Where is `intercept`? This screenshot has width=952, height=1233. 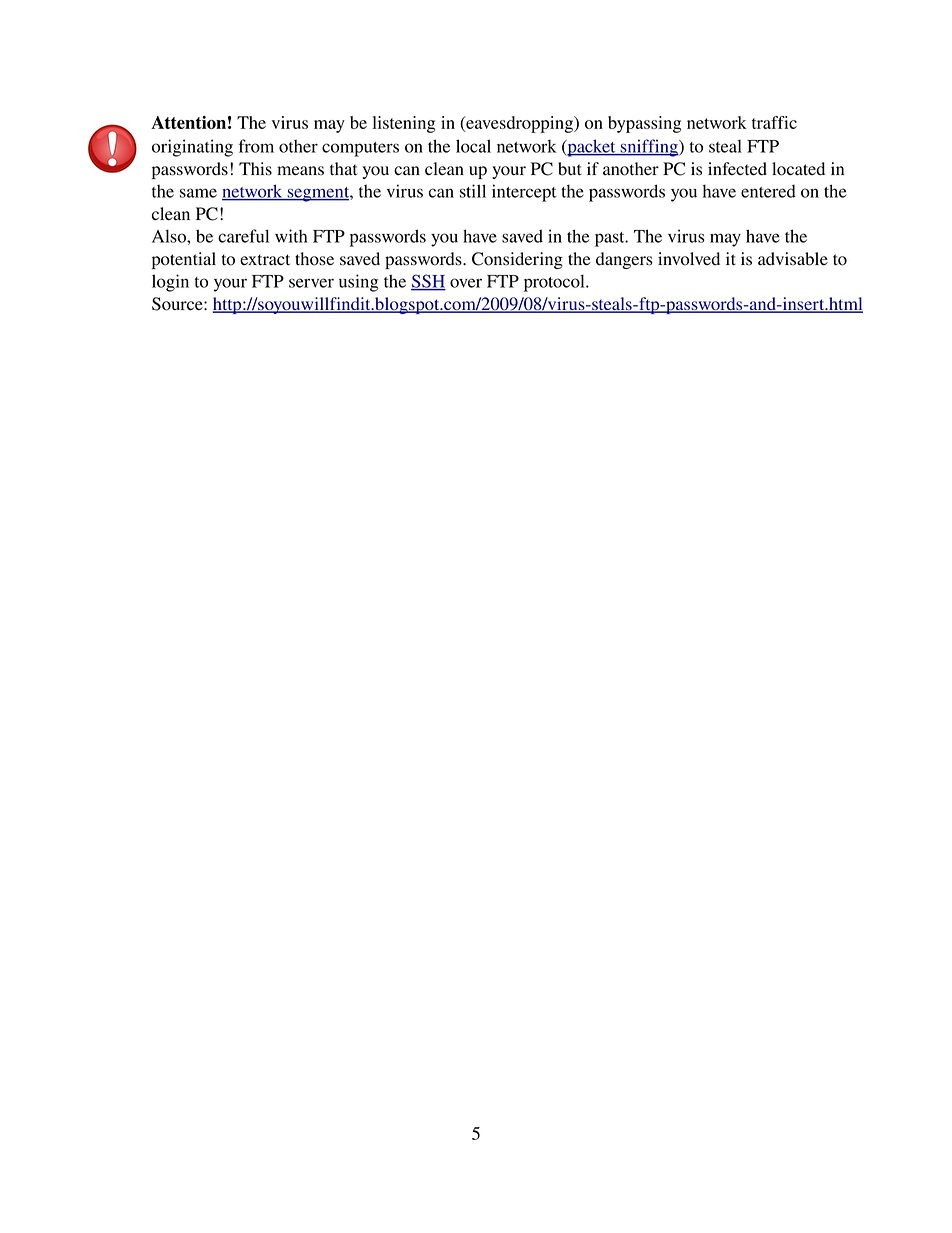 intercept is located at coordinates (524, 193).
